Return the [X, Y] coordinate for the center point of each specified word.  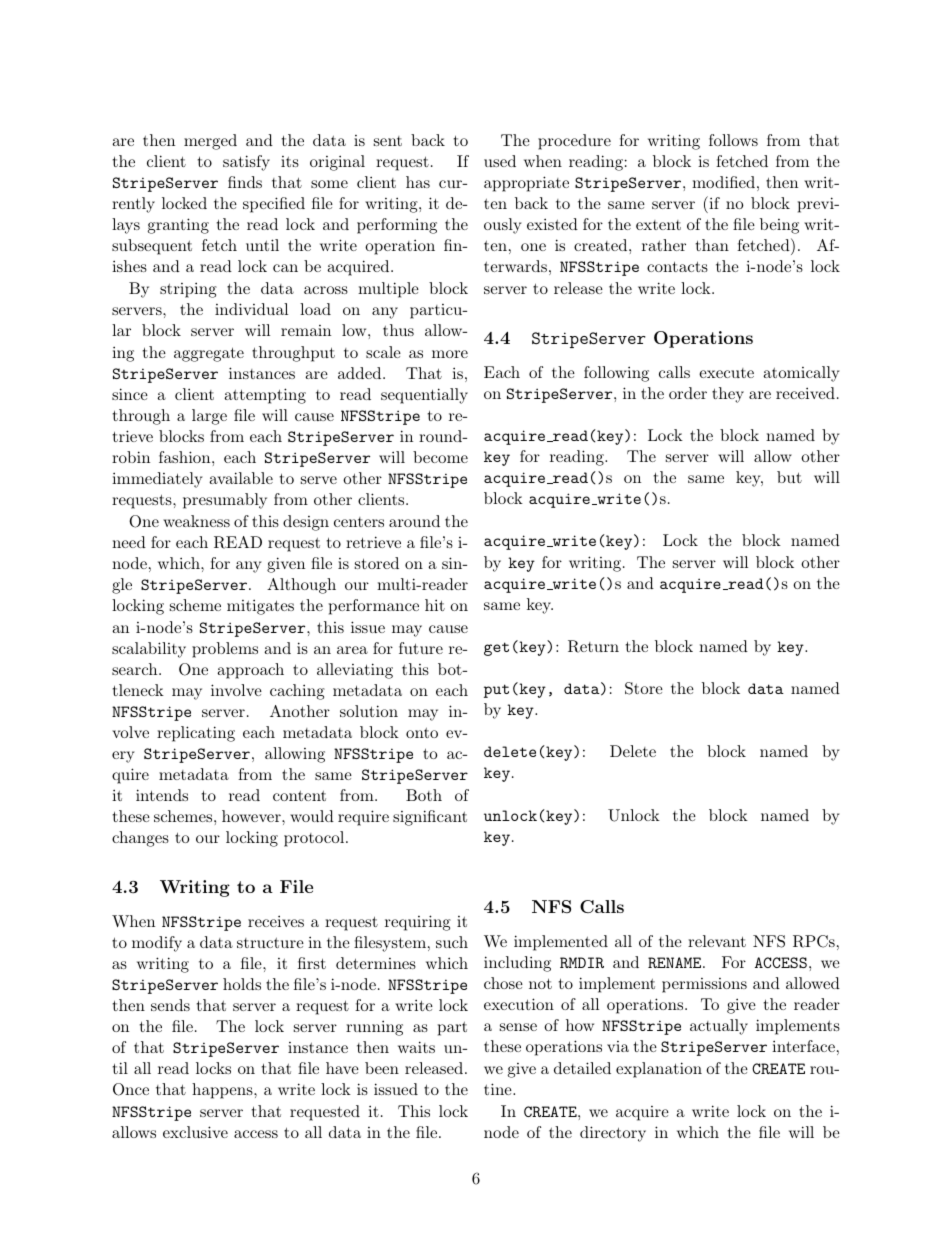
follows [733, 140]
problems [225, 650]
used [500, 161]
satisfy [246, 163]
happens [223, 1091]
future [421, 648]
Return [593, 646]
